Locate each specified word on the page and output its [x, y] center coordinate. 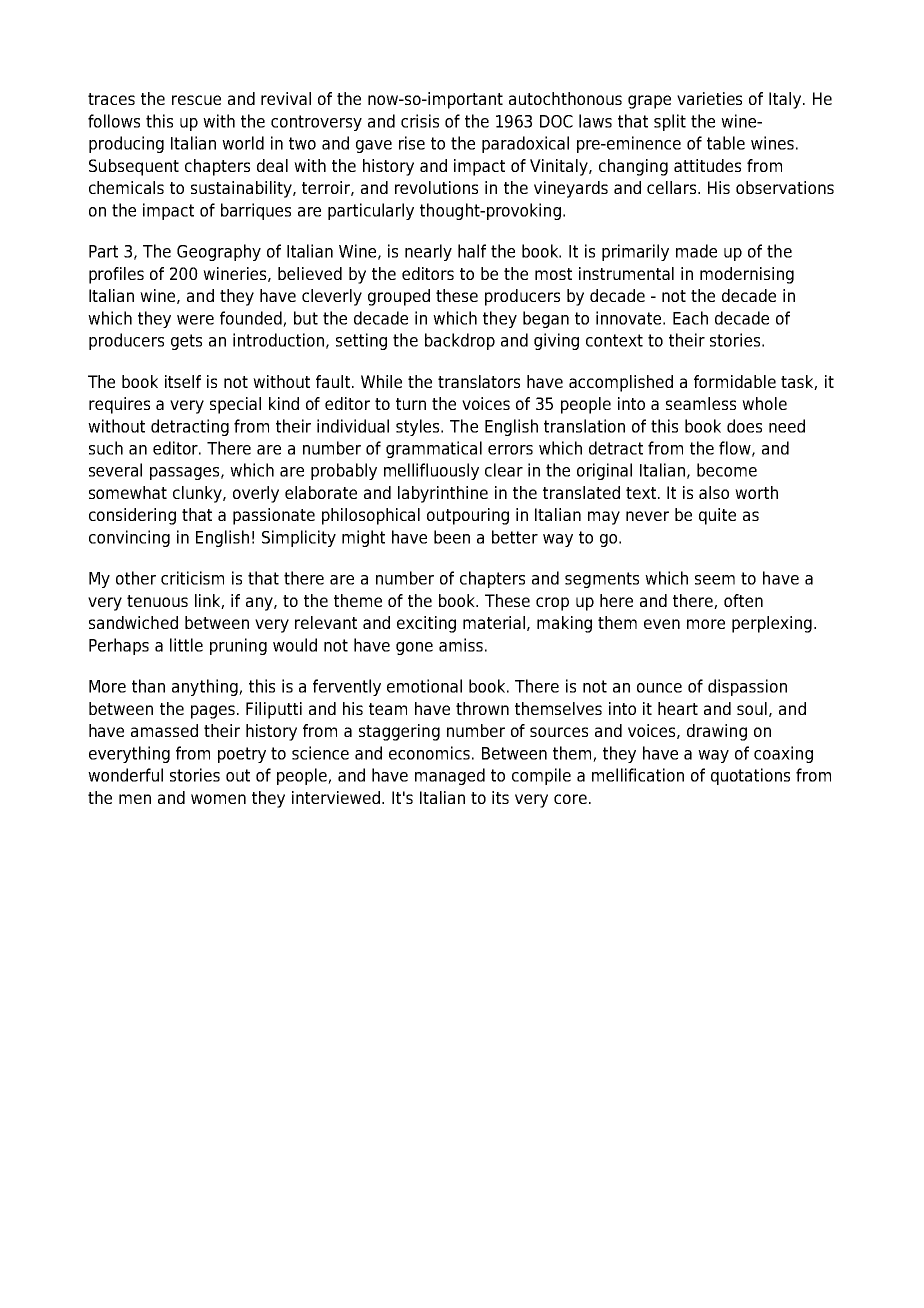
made [696, 251]
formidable [735, 381]
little [186, 645]
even [662, 624]
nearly [428, 252]
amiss [461, 645]
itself [183, 381]
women [218, 799]
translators [479, 381]
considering [132, 516]
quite [717, 516]
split [670, 122]
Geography [219, 252]
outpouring [468, 516]
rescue [196, 100]
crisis [420, 121]
